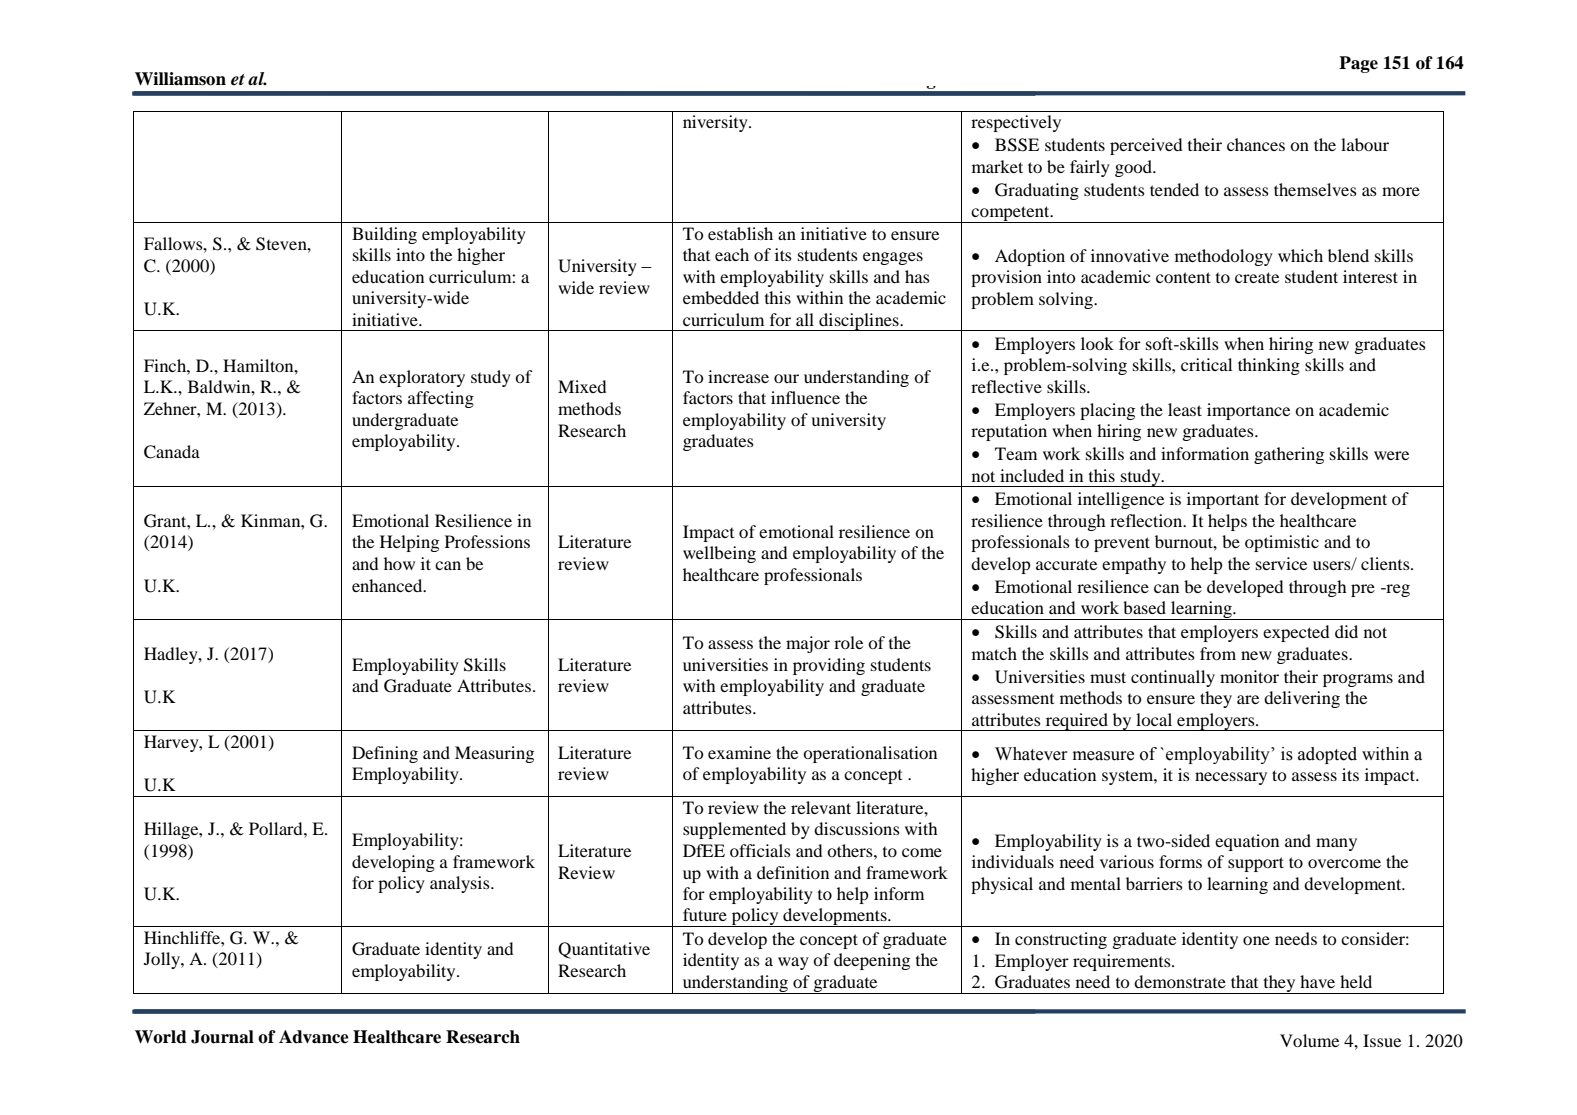  What do you see at coordinates (1016, 123) in the screenshot?
I see `respectively` at bounding box center [1016, 123].
